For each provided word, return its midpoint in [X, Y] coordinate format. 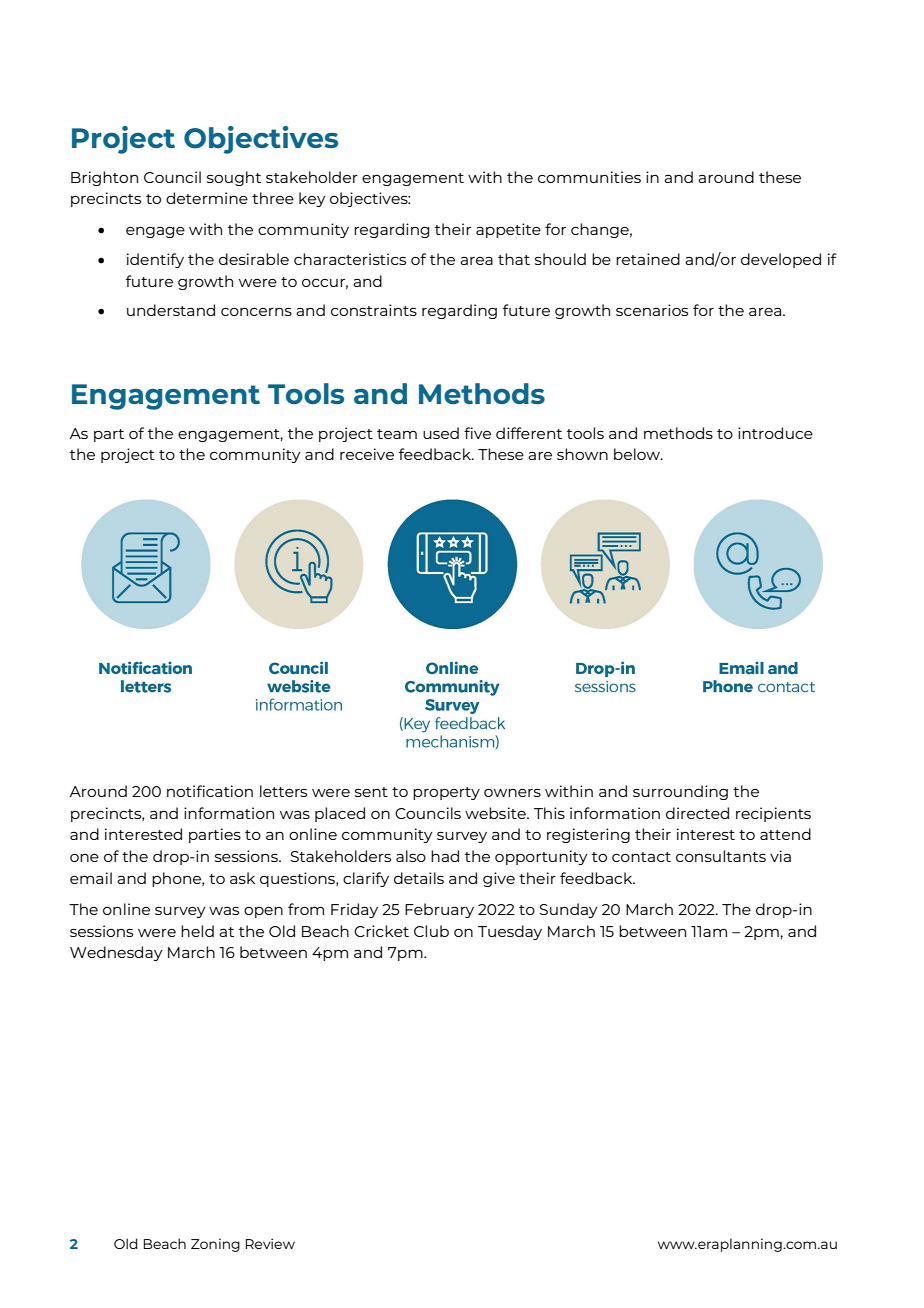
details [419, 878]
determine [207, 198]
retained [648, 259]
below [638, 454]
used [441, 433]
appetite [508, 230]
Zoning [215, 1245]
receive [367, 454]
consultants [721, 856]
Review [270, 1243]
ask [242, 878]
